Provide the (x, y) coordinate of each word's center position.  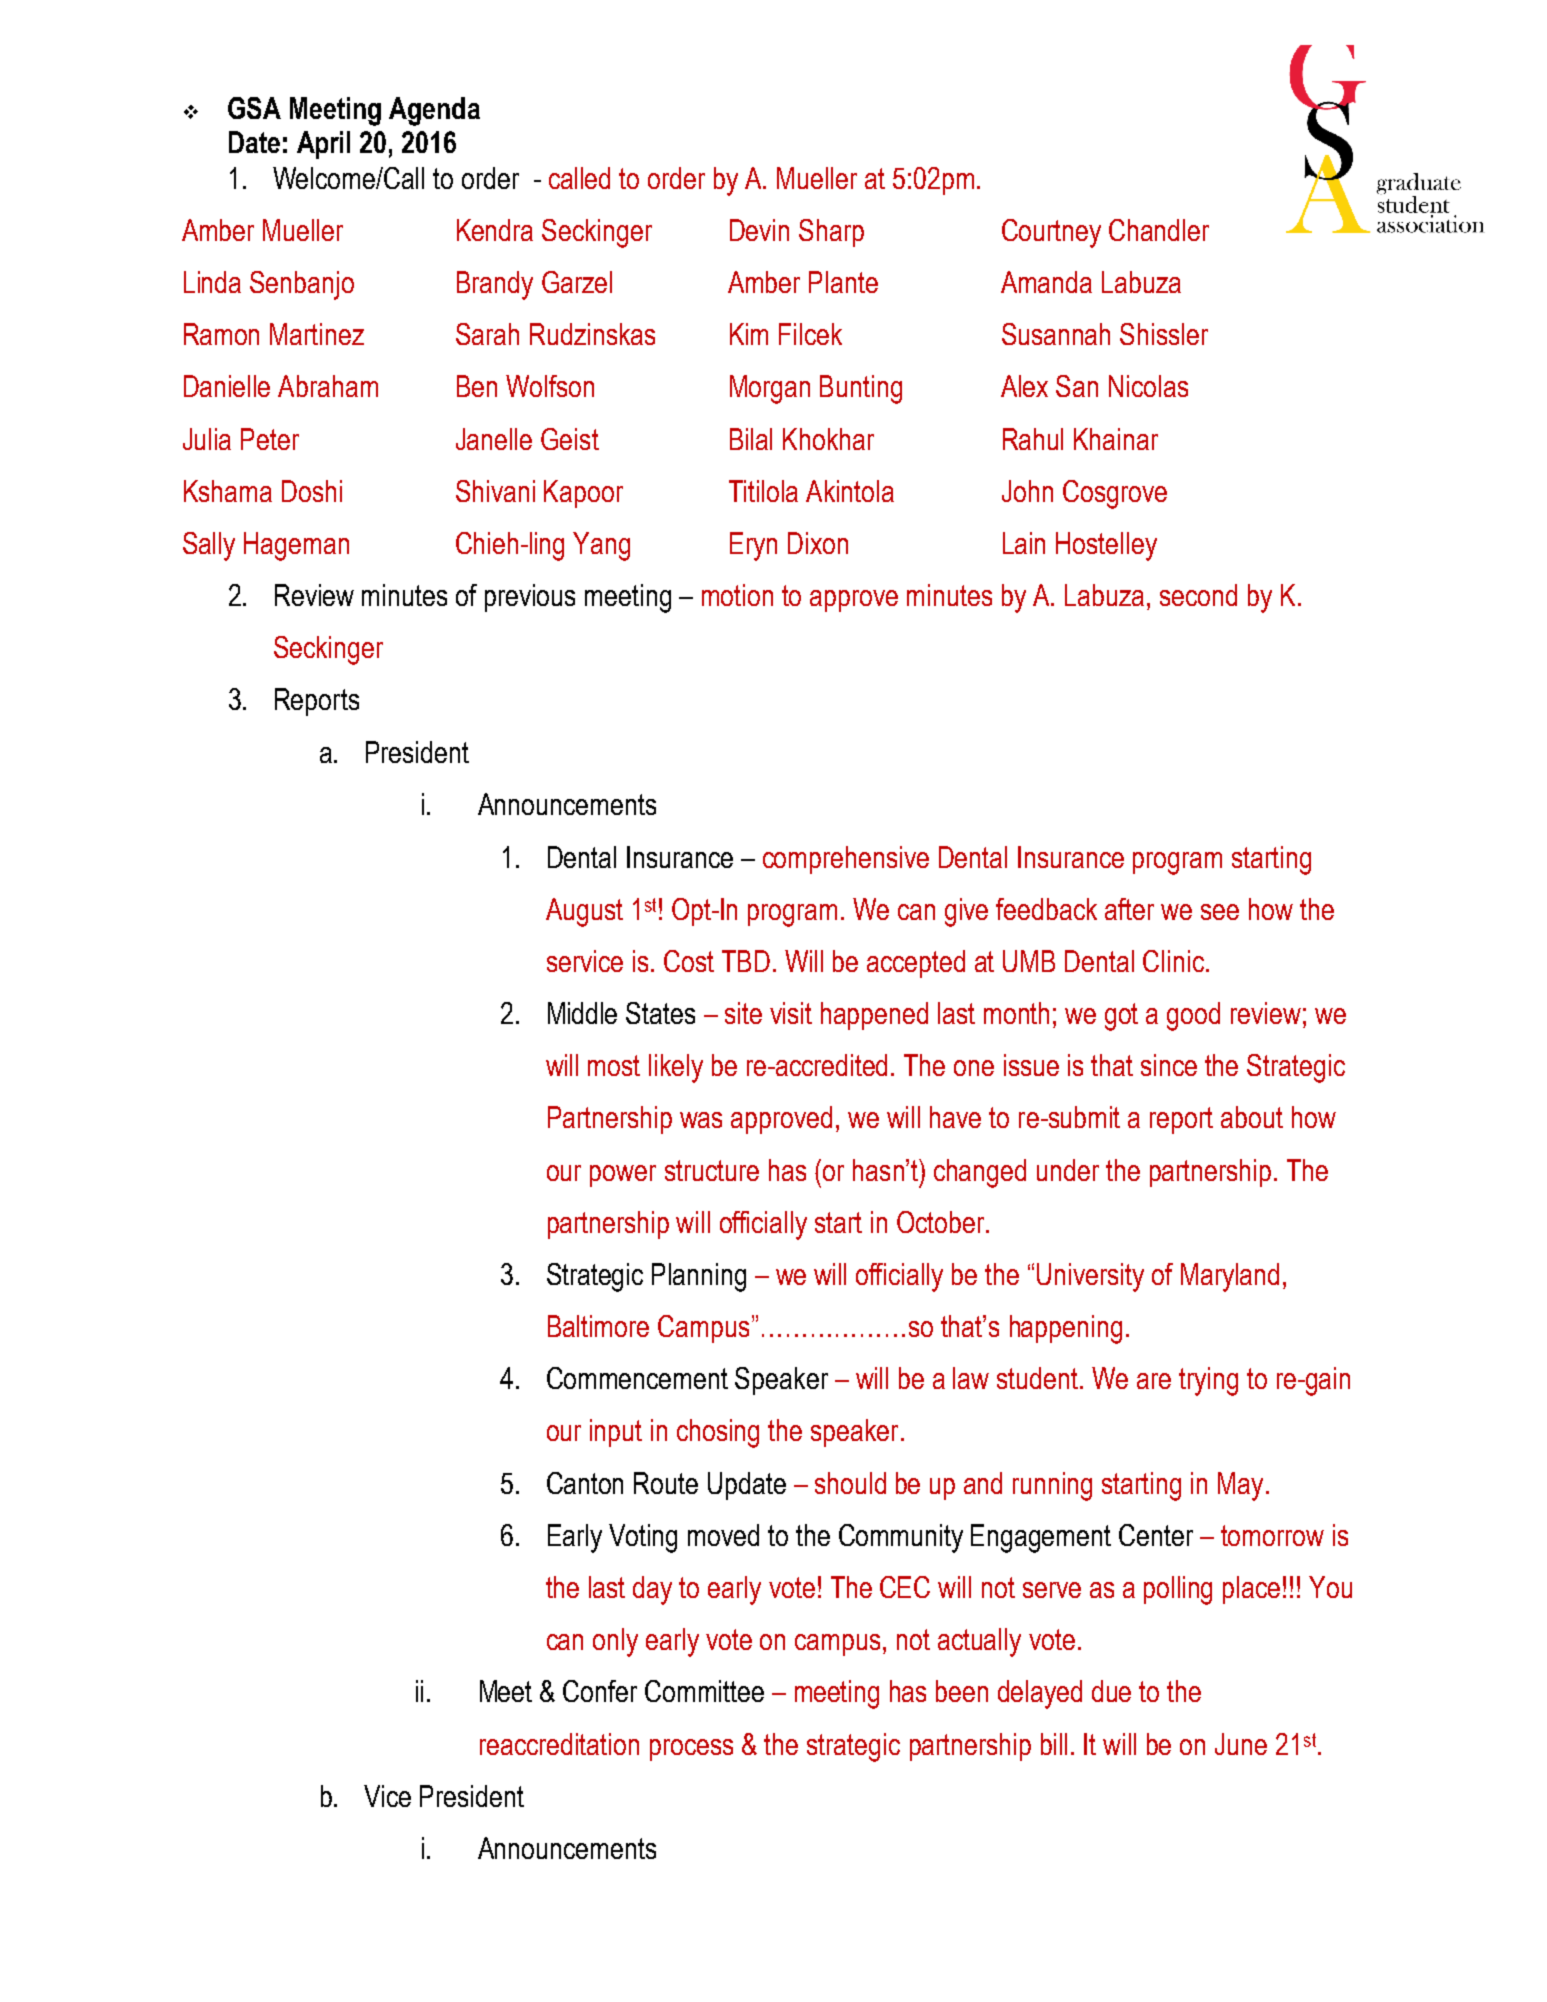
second (1198, 595)
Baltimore (598, 1326)
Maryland (1230, 1277)
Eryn (753, 546)
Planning (699, 1277)
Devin (759, 230)
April (323, 145)
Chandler (1159, 230)
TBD (746, 961)
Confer (600, 1691)
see (1220, 912)
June (1241, 1744)
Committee (704, 1691)
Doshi (312, 491)
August (584, 912)
